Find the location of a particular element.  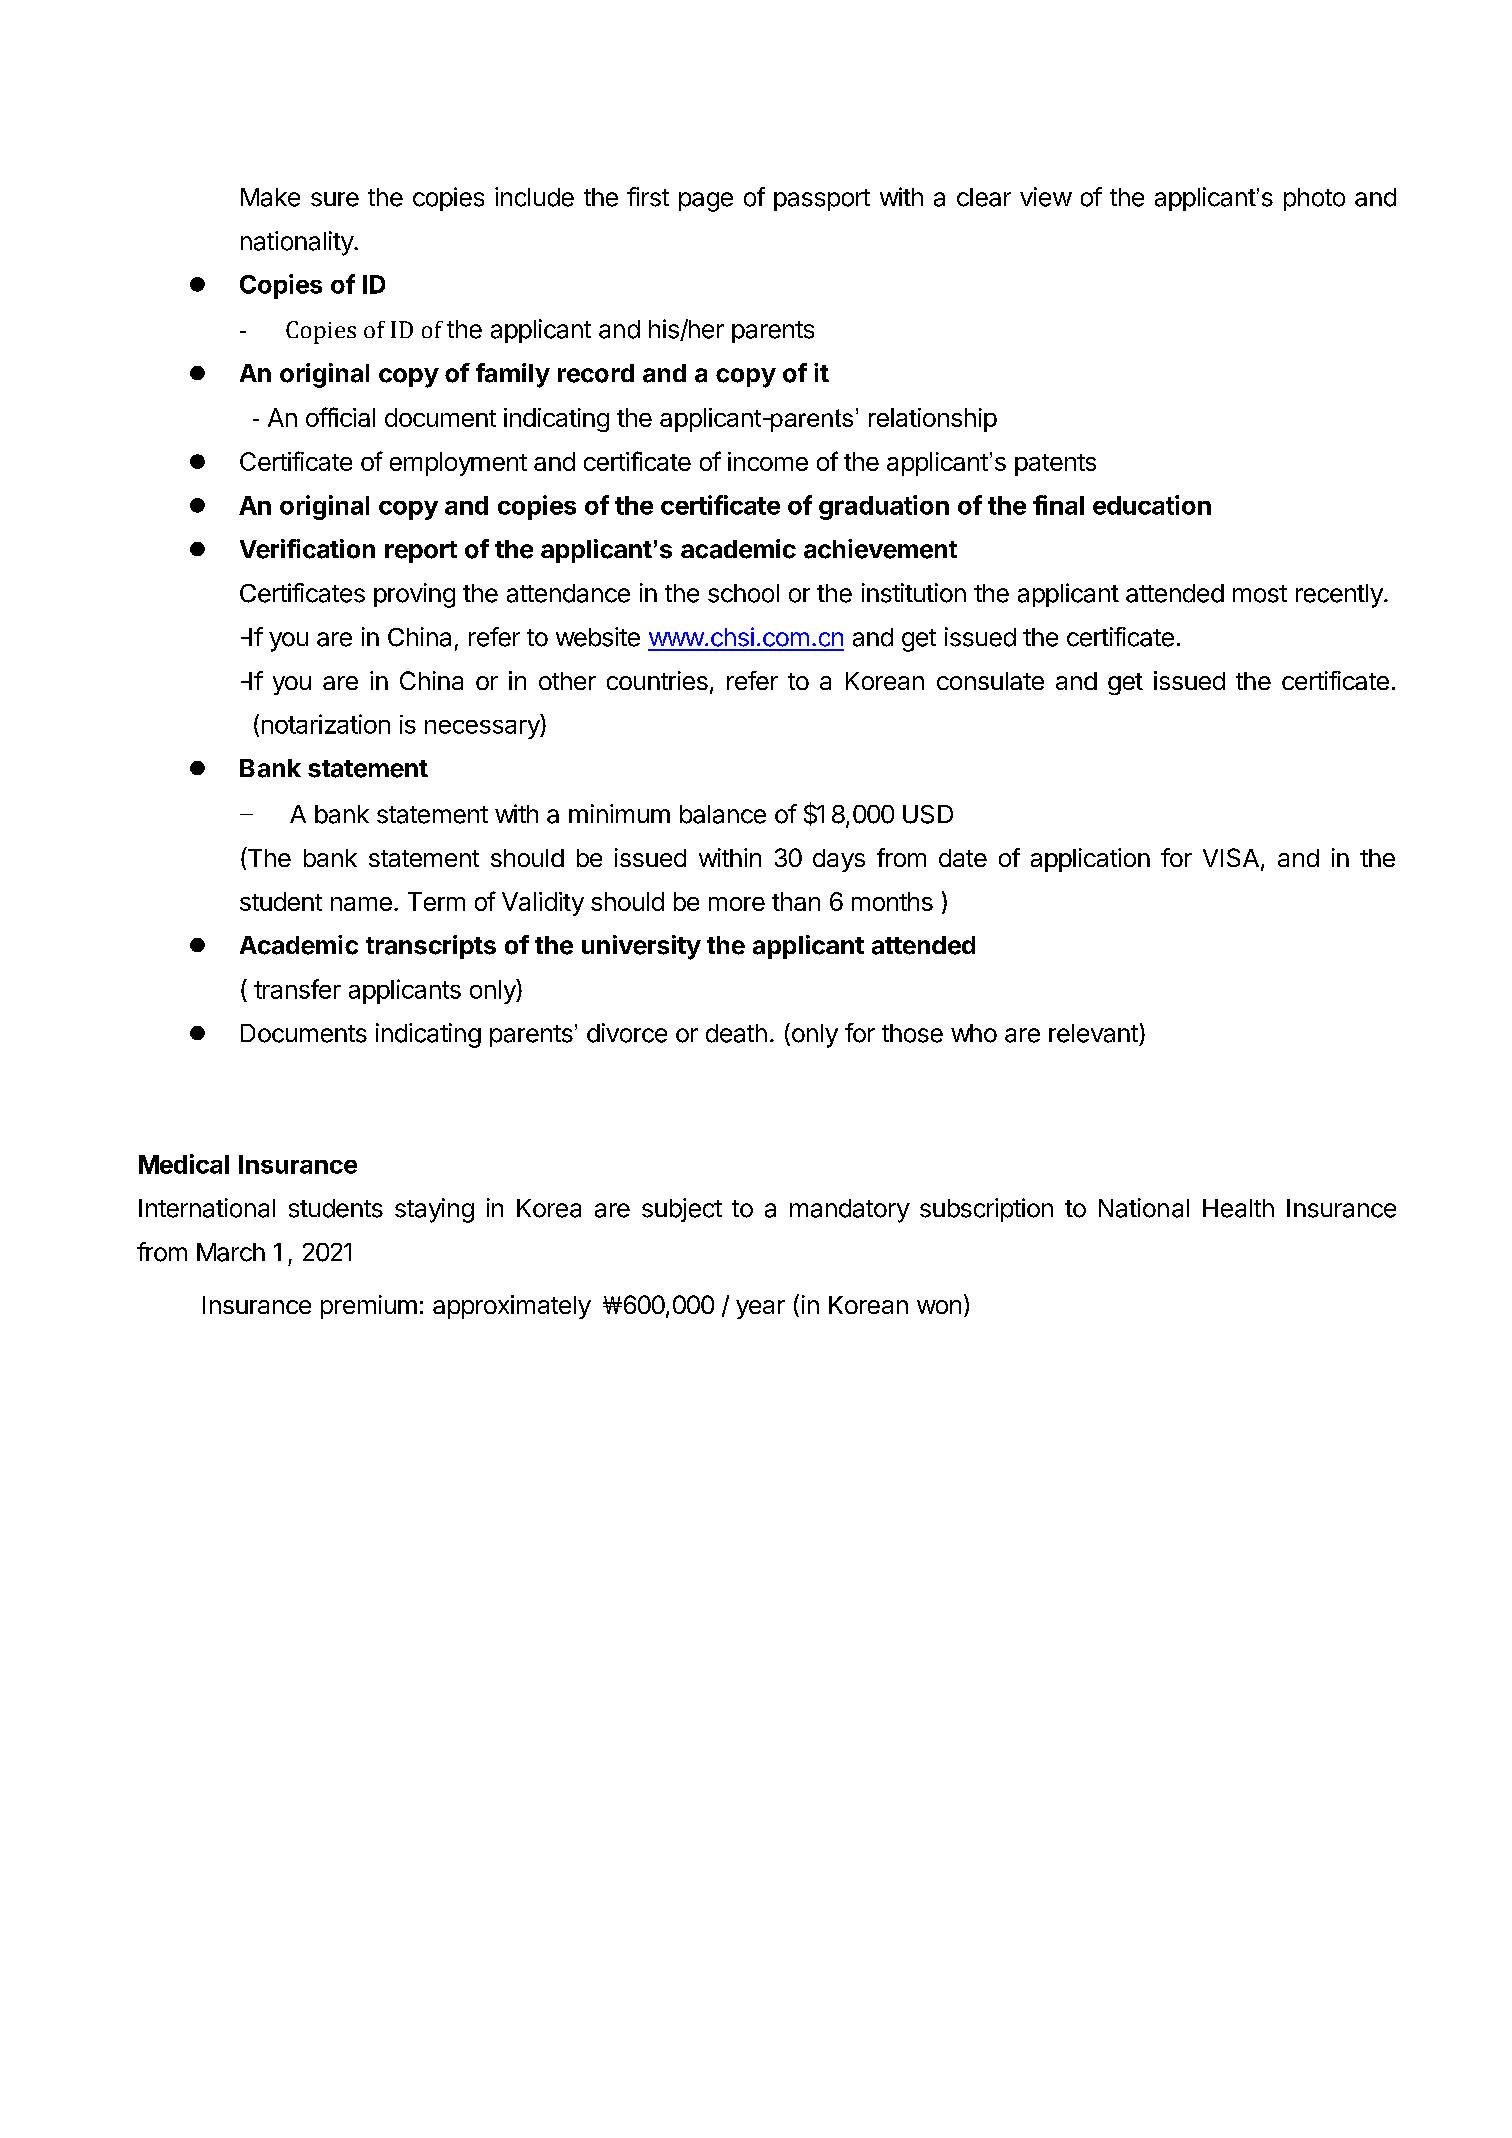

notarization is located at coordinates (326, 724).
